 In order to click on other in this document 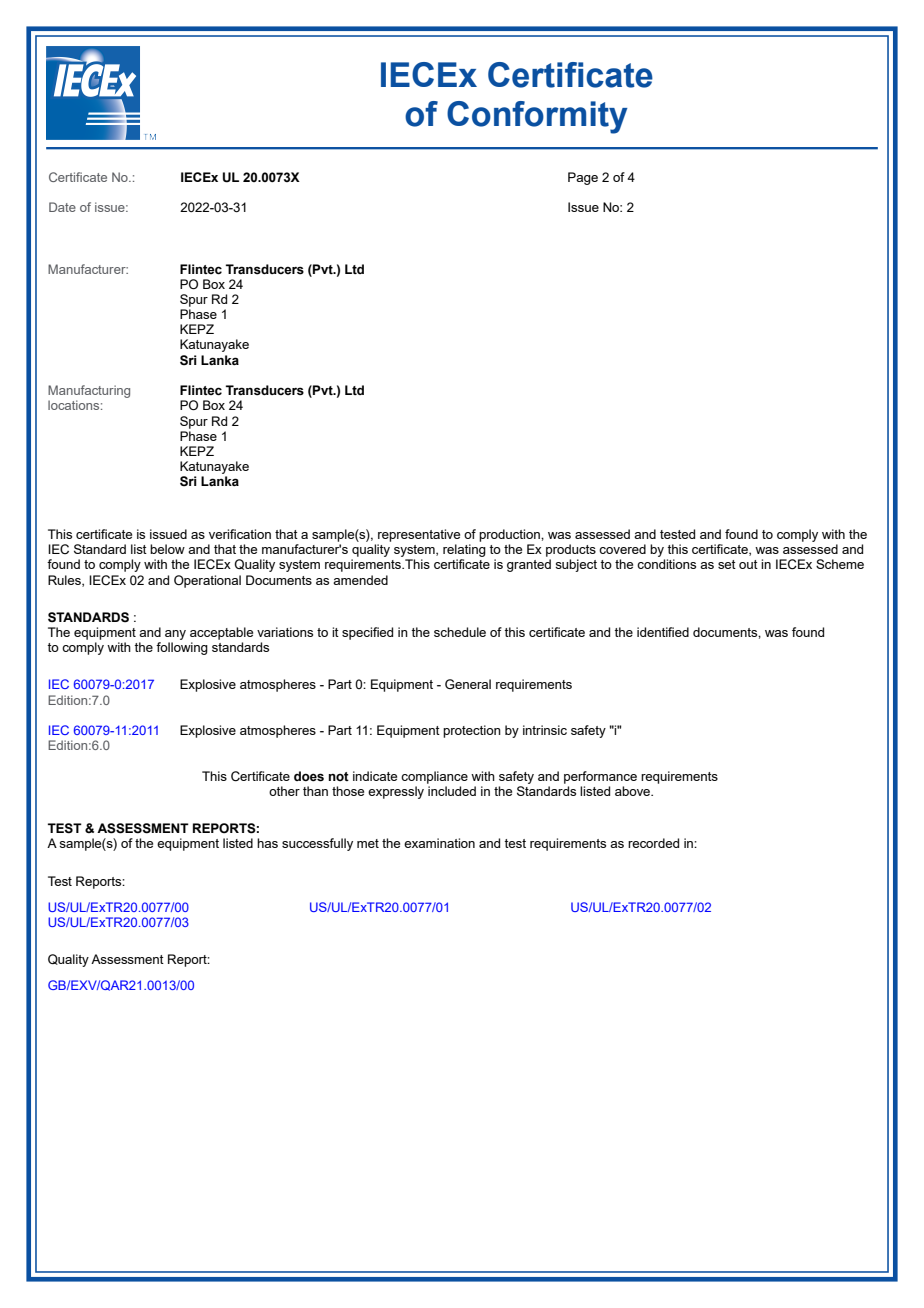, I will do `click(284, 791)`.
